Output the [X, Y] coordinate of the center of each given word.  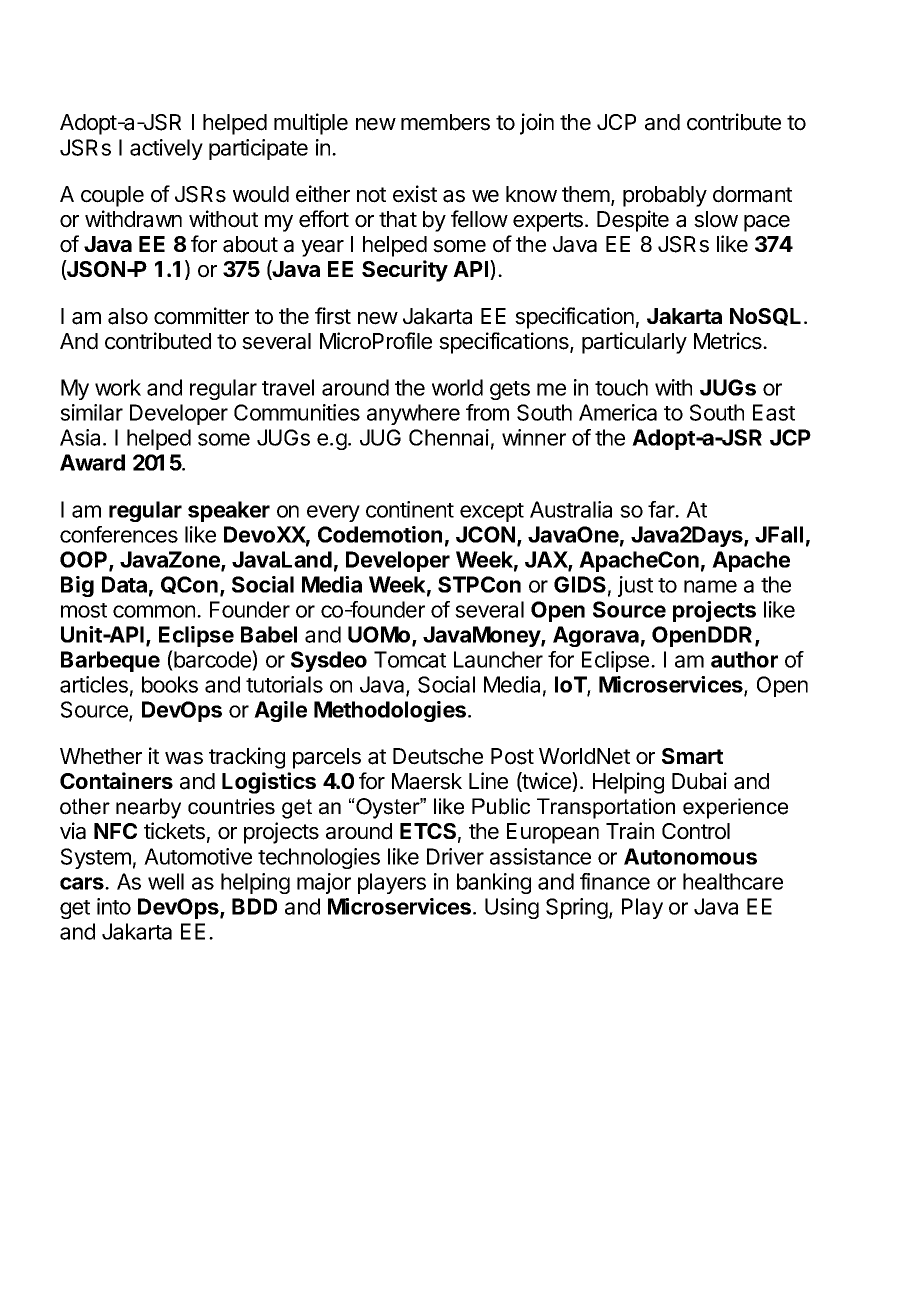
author [744, 659]
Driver [455, 856]
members [445, 122]
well [166, 881]
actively [166, 149]
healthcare [733, 881]
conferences [119, 534]
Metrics [729, 341]
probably [665, 196]
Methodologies [390, 711]
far [662, 509]
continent [410, 509]
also [128, 316]
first [333, 316]
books [170, 684]
